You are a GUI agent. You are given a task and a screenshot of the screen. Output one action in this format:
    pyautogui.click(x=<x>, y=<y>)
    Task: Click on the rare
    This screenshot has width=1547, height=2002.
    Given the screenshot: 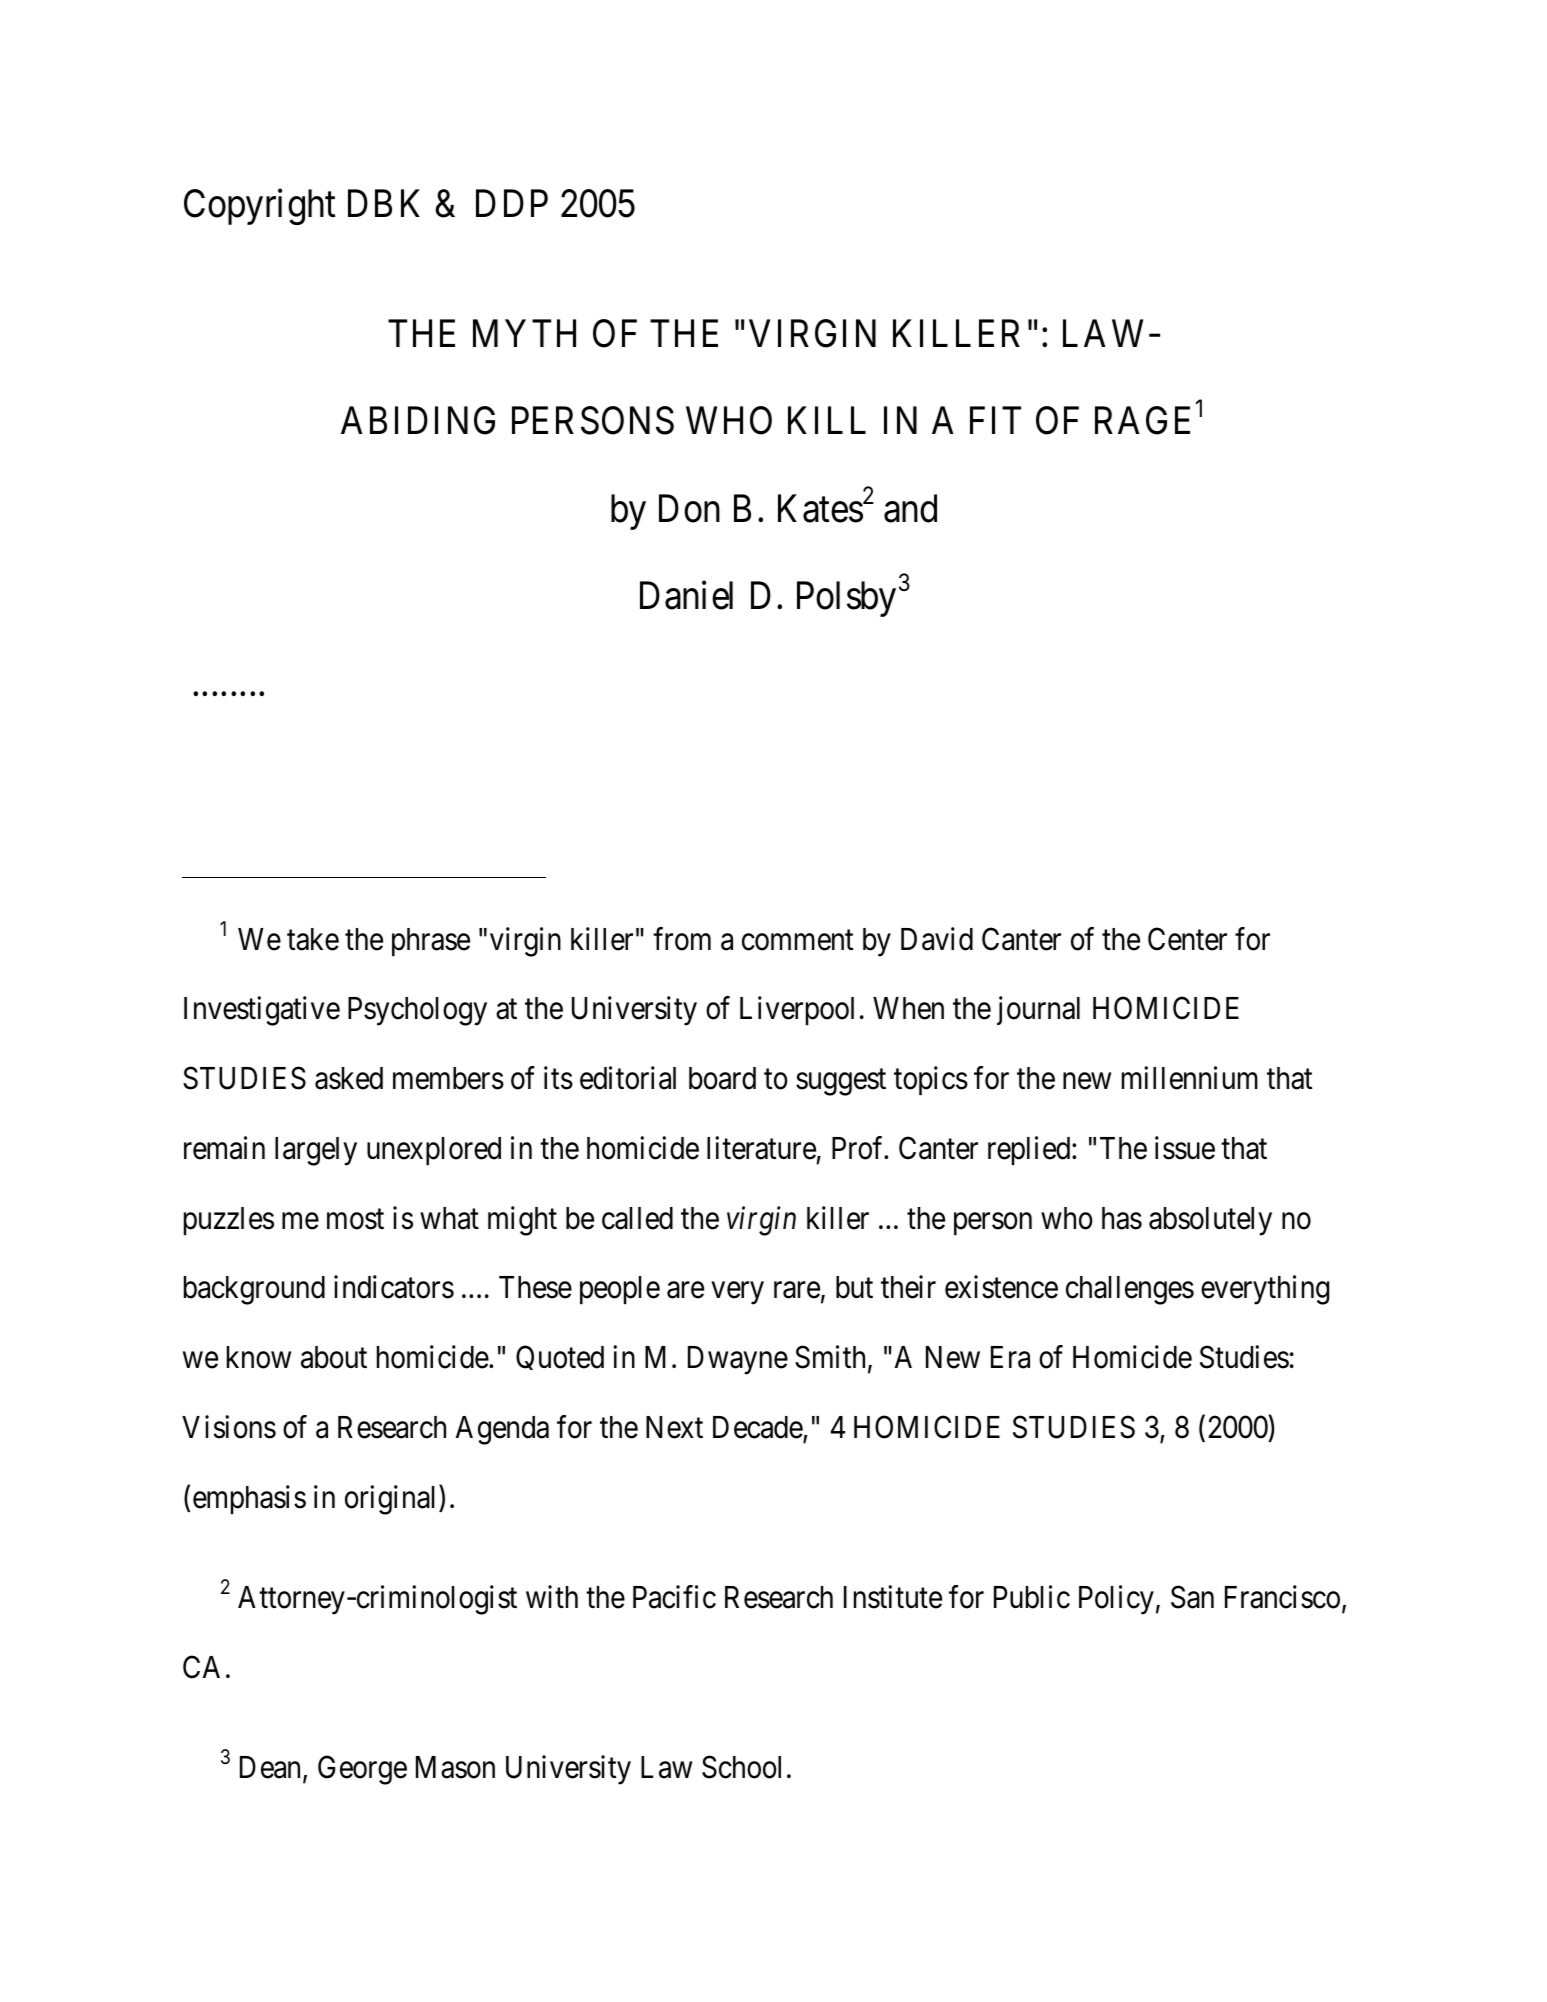 What is the action you would take?
    pyautogui.click(x=797, y=1290)
